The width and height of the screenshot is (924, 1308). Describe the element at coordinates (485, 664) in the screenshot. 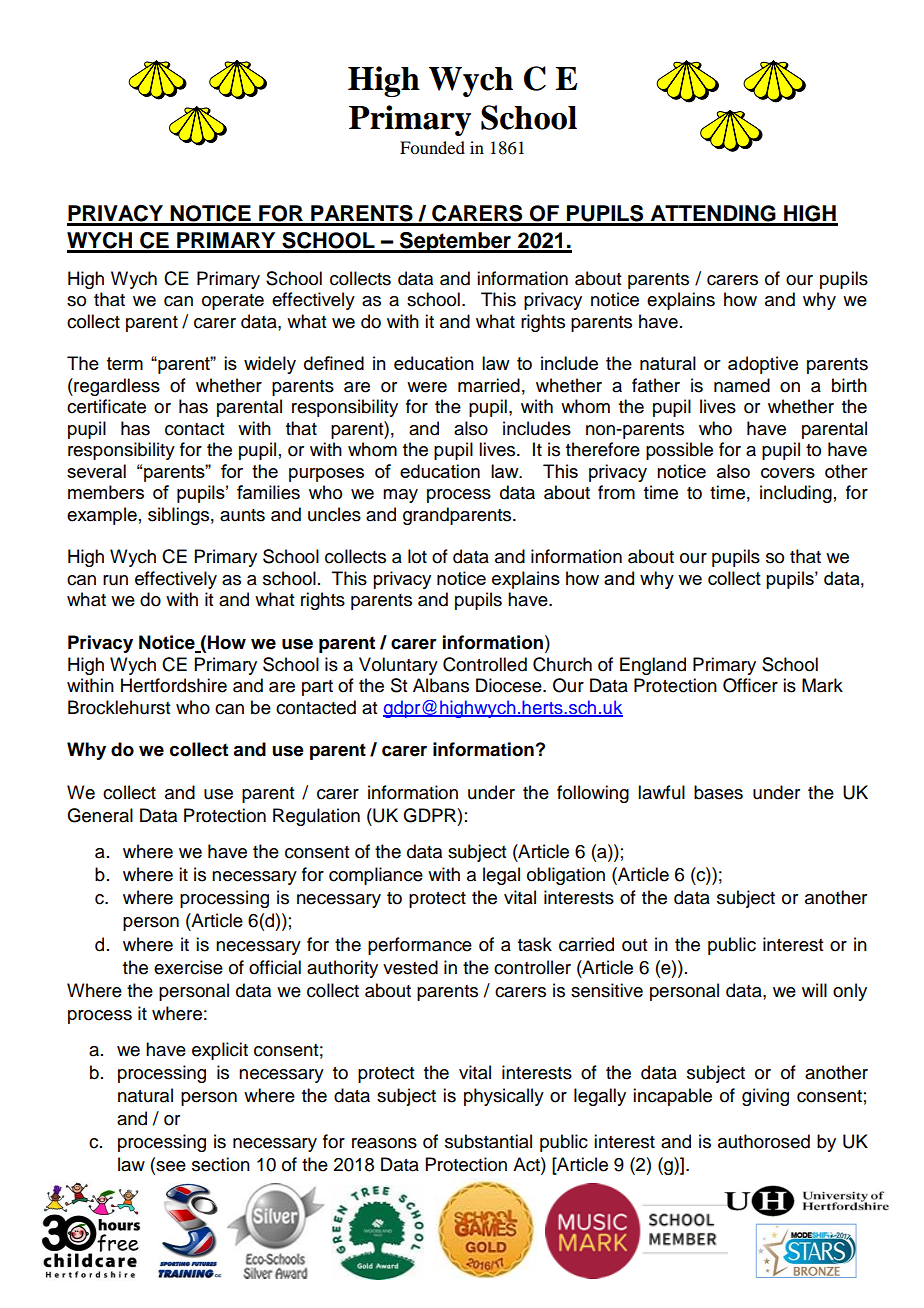

I see `Controlled` at that location.
